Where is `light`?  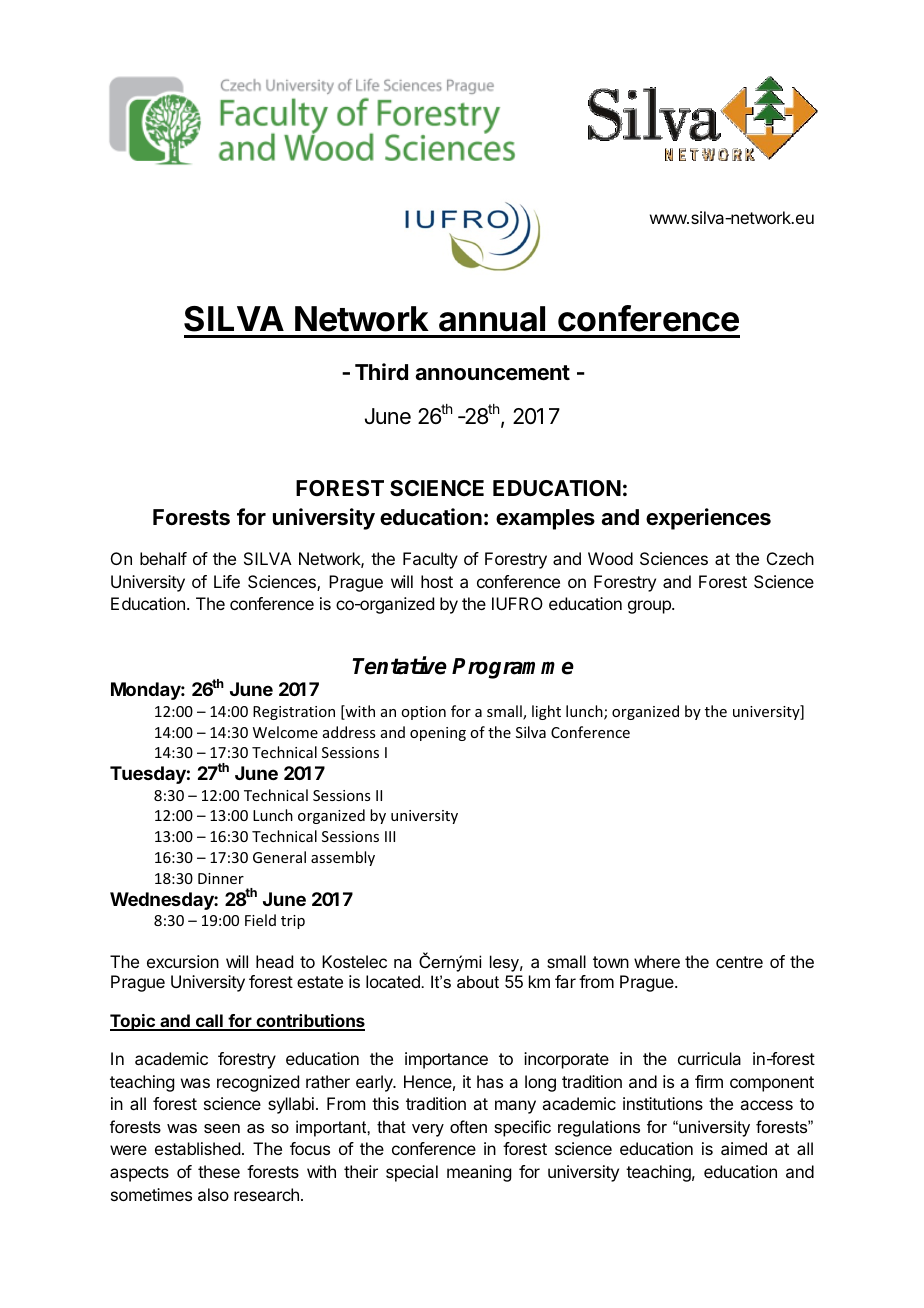 light is located at coordinates (546, 712).
